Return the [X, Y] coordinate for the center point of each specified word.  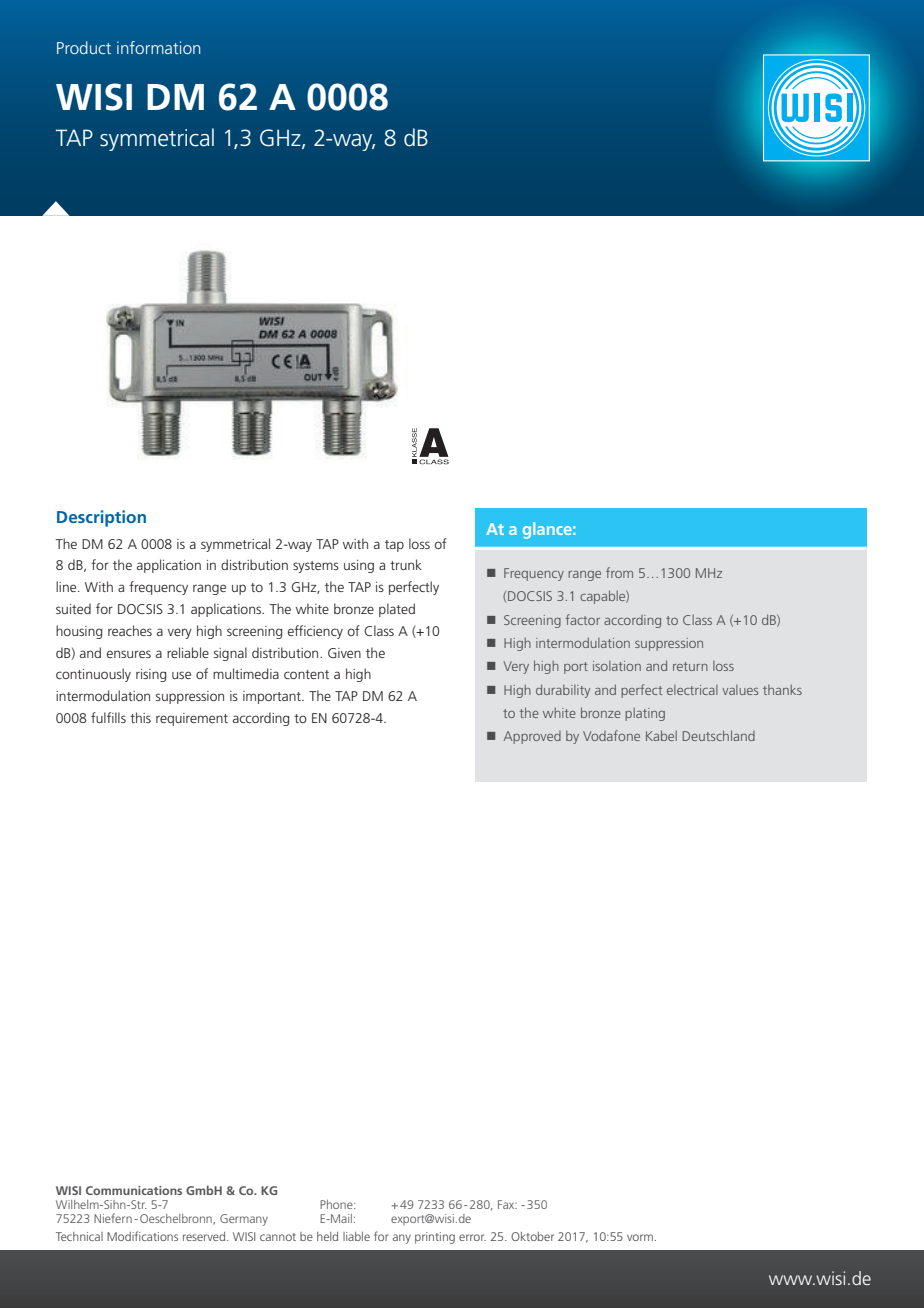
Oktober [532, 1236]
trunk [406, 564]
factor [583, 619]
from [619, 572]
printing [435, 1238]
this [140, 717]
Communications [134, 1190]
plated [397, 610]
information [158, 47]
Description [101, 518]
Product [84, 47]
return [690, 666]
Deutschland [719, 735]
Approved [532, 737]
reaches [130, 630]
